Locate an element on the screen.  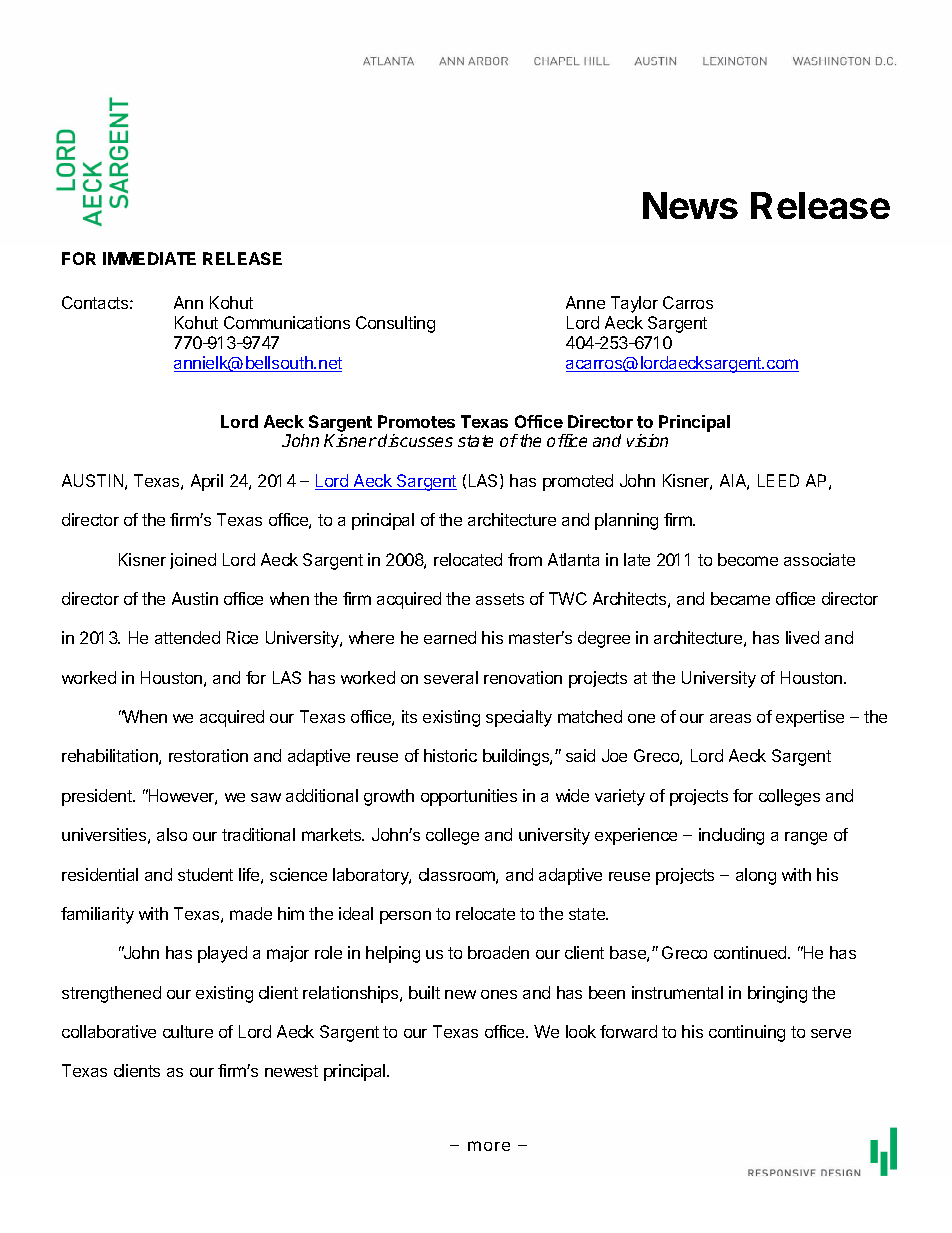
broaden is located at coordinates (498, 952).
